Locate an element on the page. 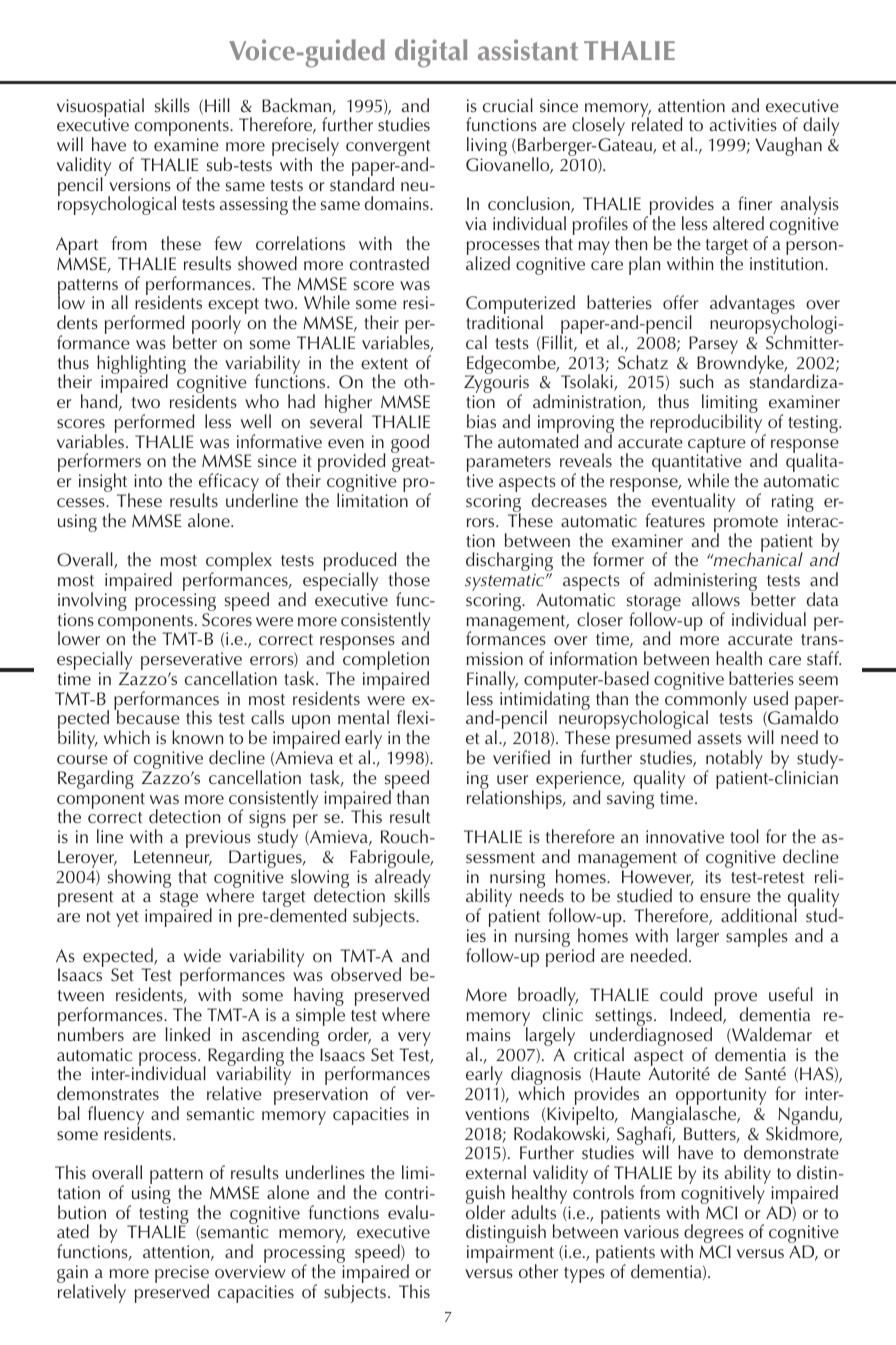  already is located at coordinates (403, 878).
